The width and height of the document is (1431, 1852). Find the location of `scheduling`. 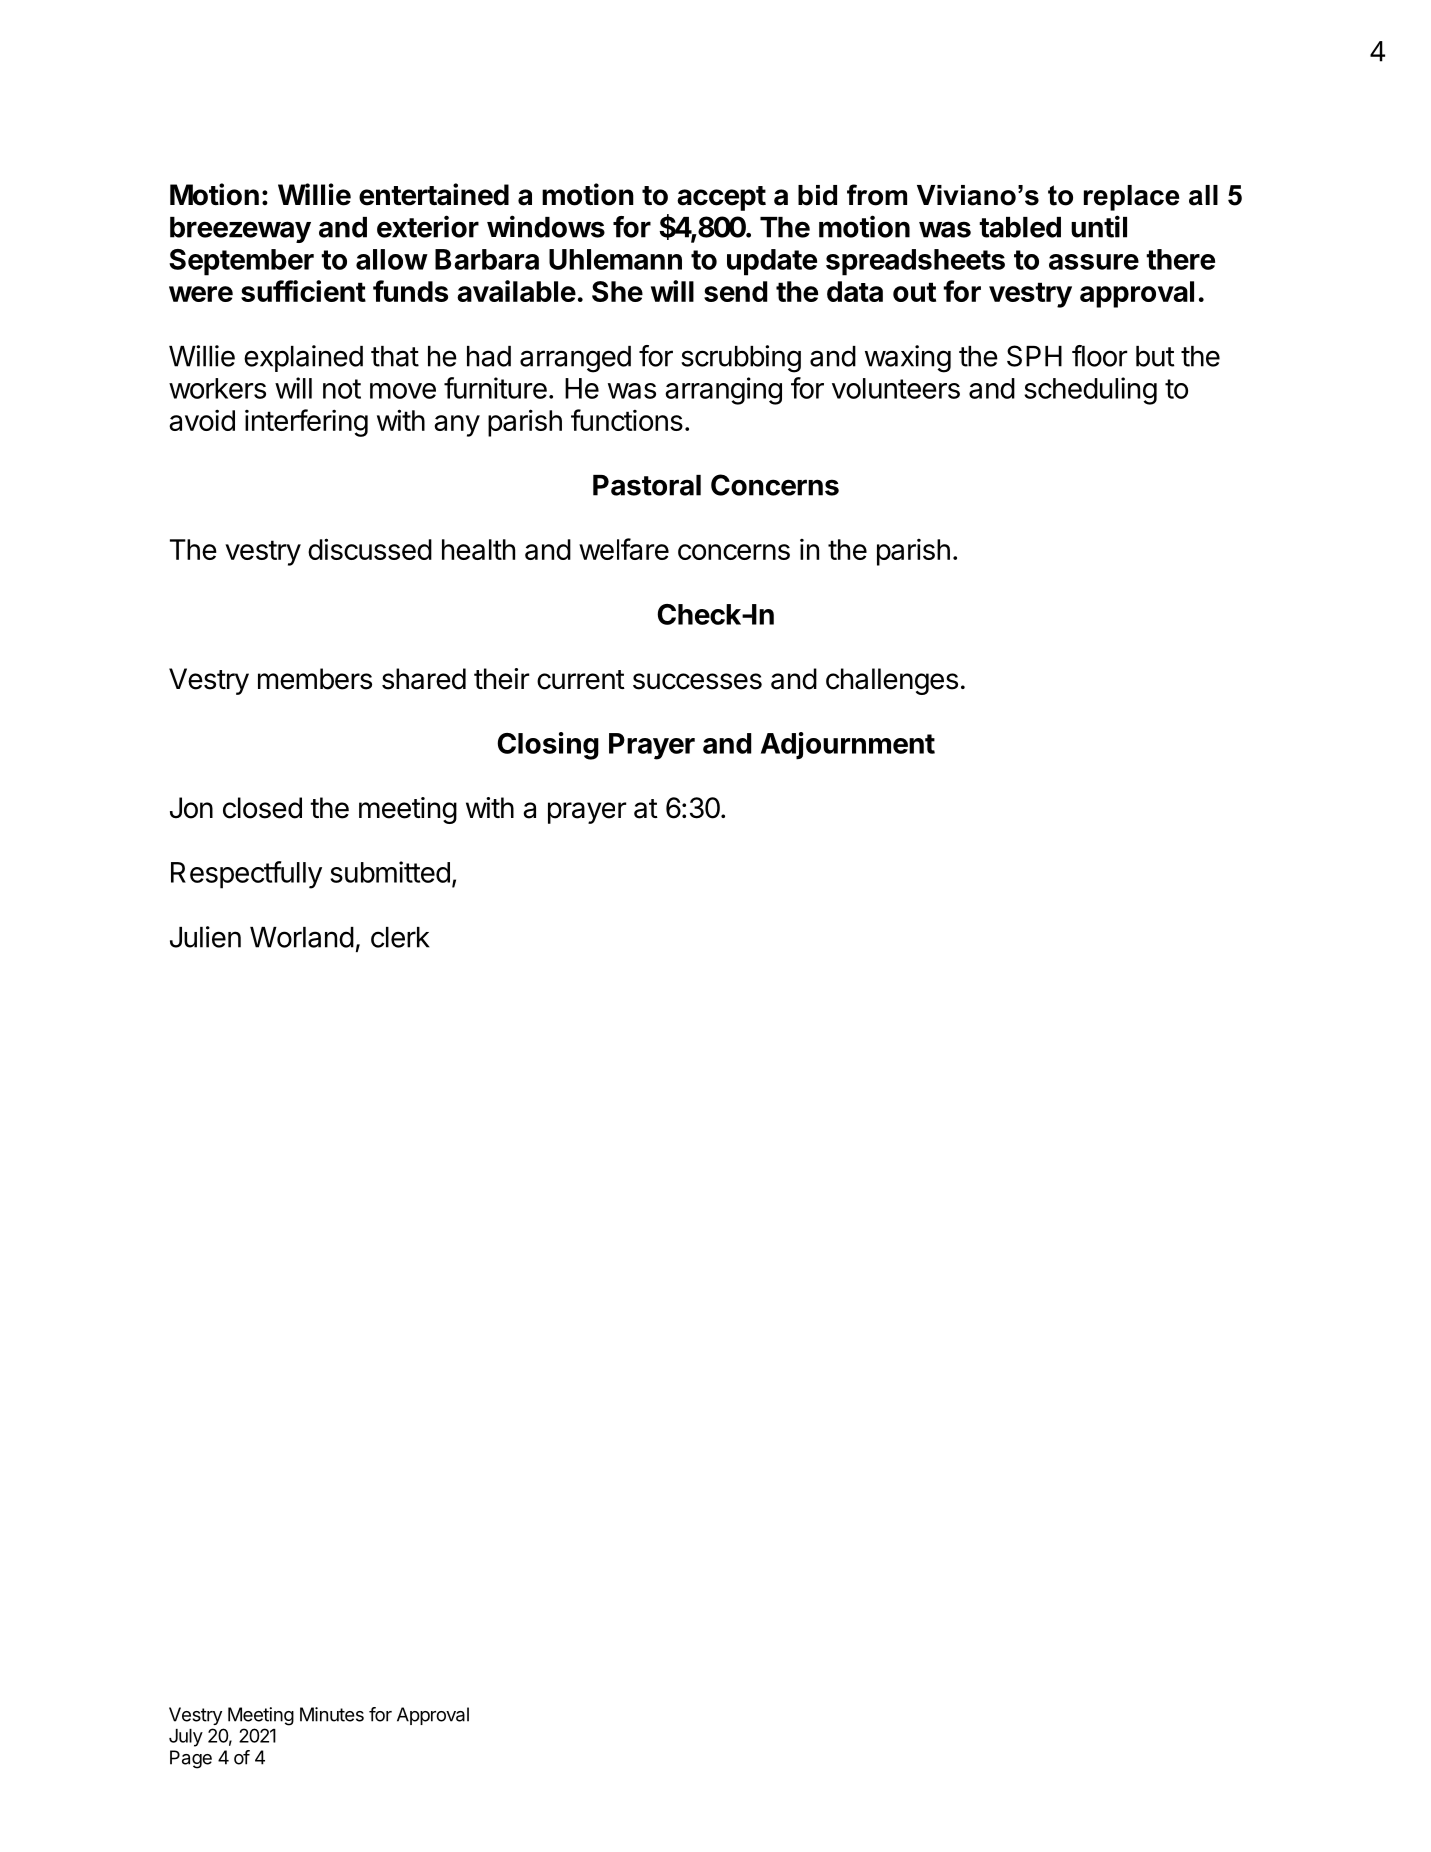

scheduling is located at coordinates (1090, 391).
